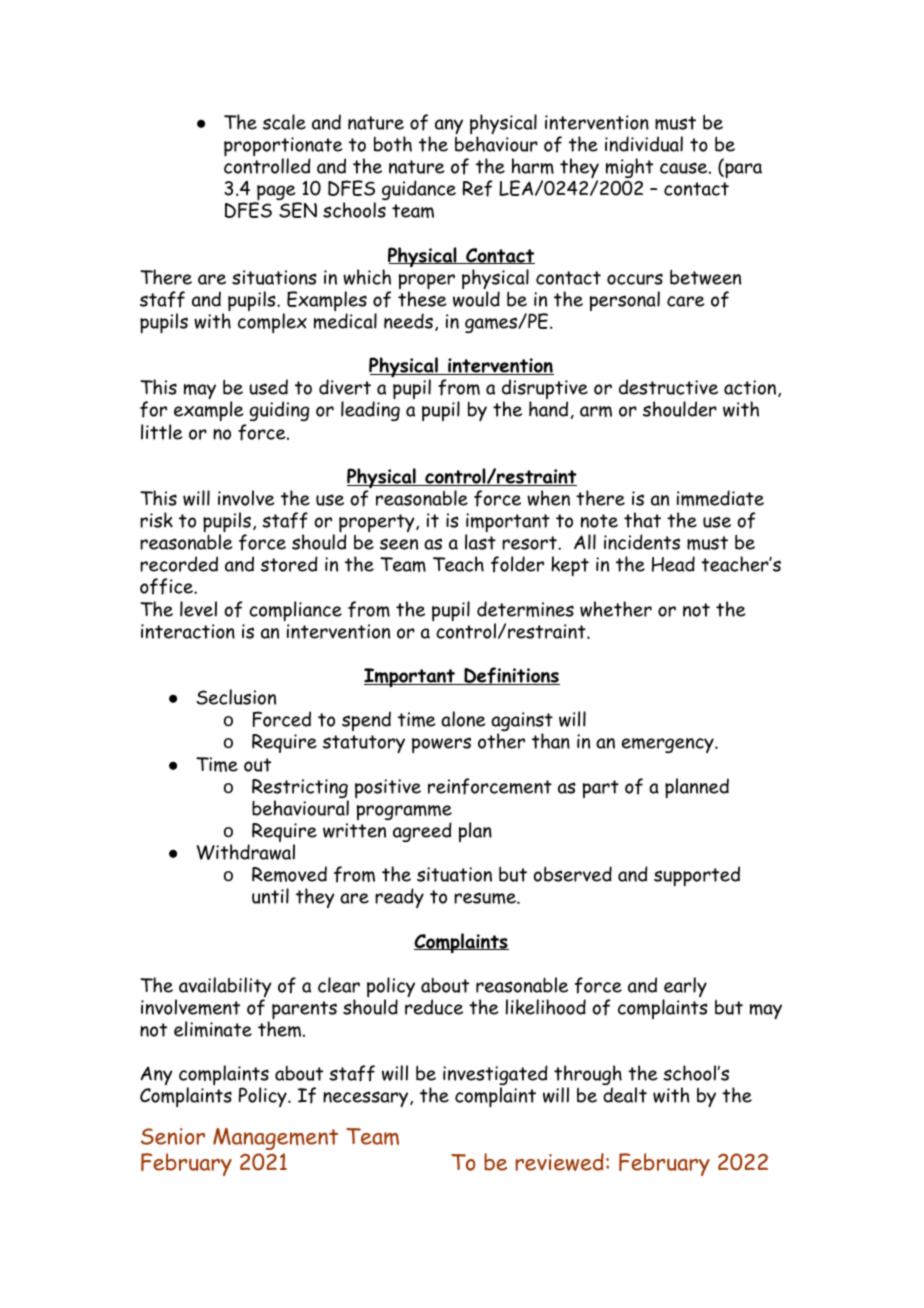 This screenshot has width=924, height=1308. I want to click on Ref, so click(478, 188).
